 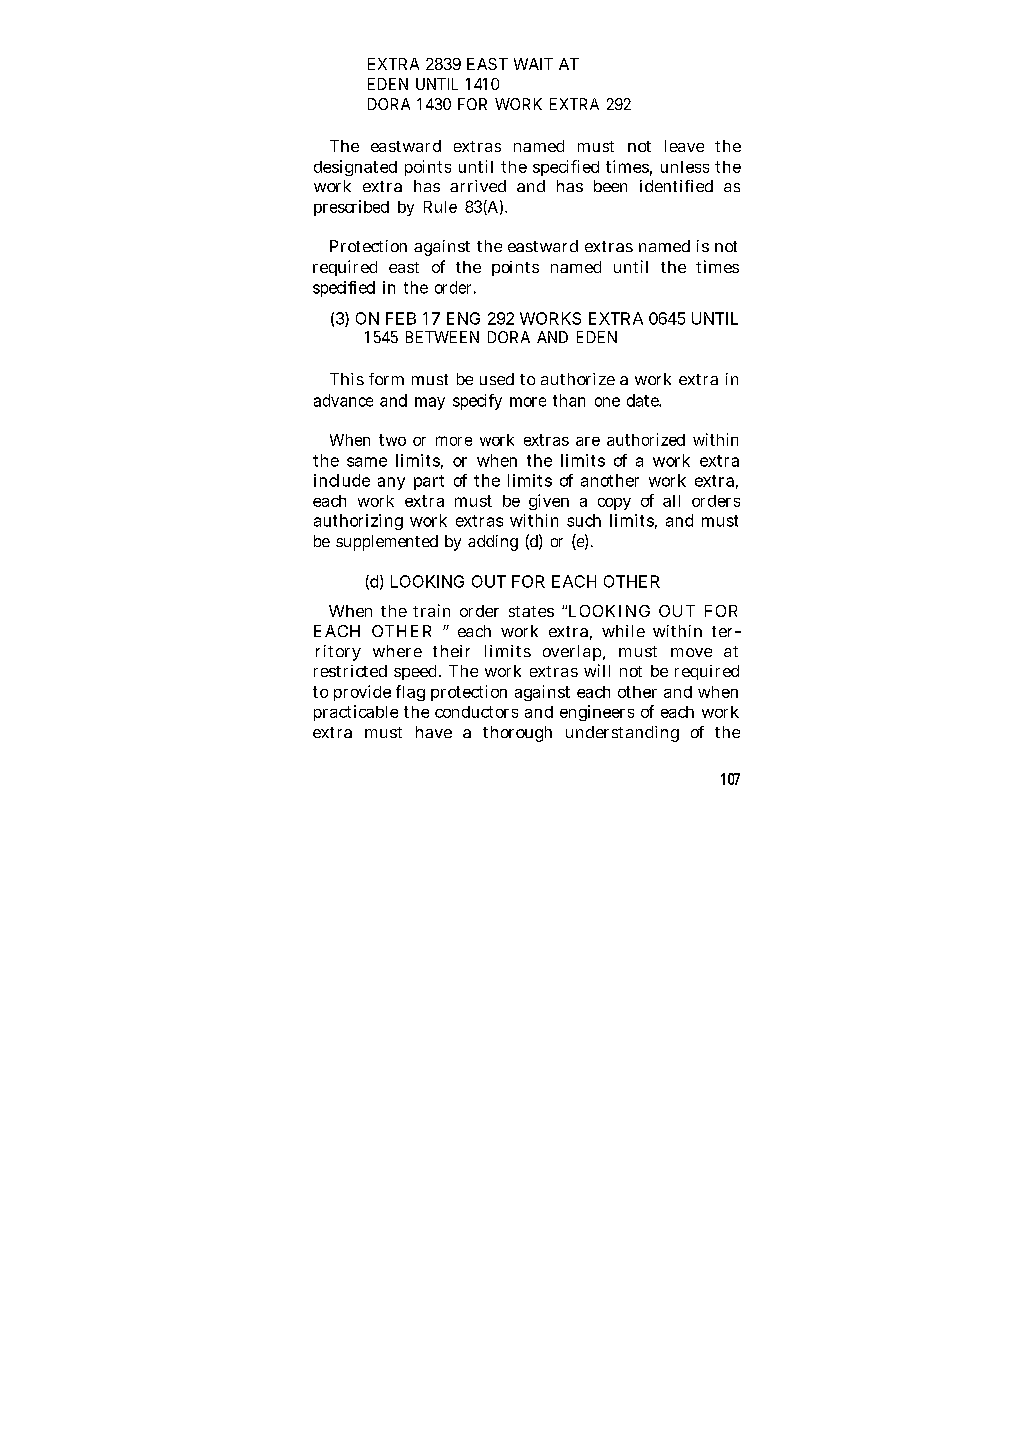 What do you see at coordinates (671, 501) in the page?
I see `all` at bounding box center [671, 501].
